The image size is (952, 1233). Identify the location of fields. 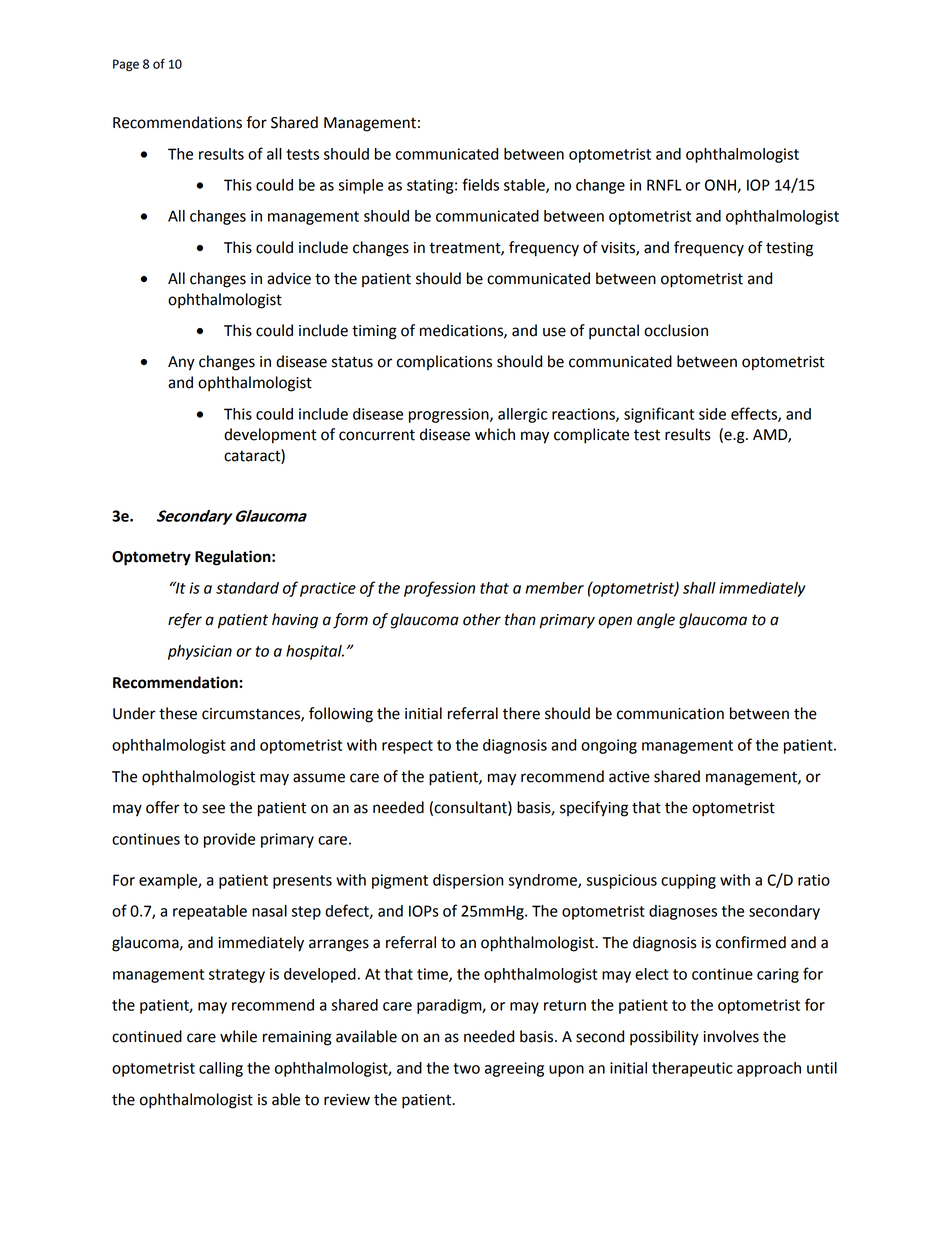
(480, 184).
